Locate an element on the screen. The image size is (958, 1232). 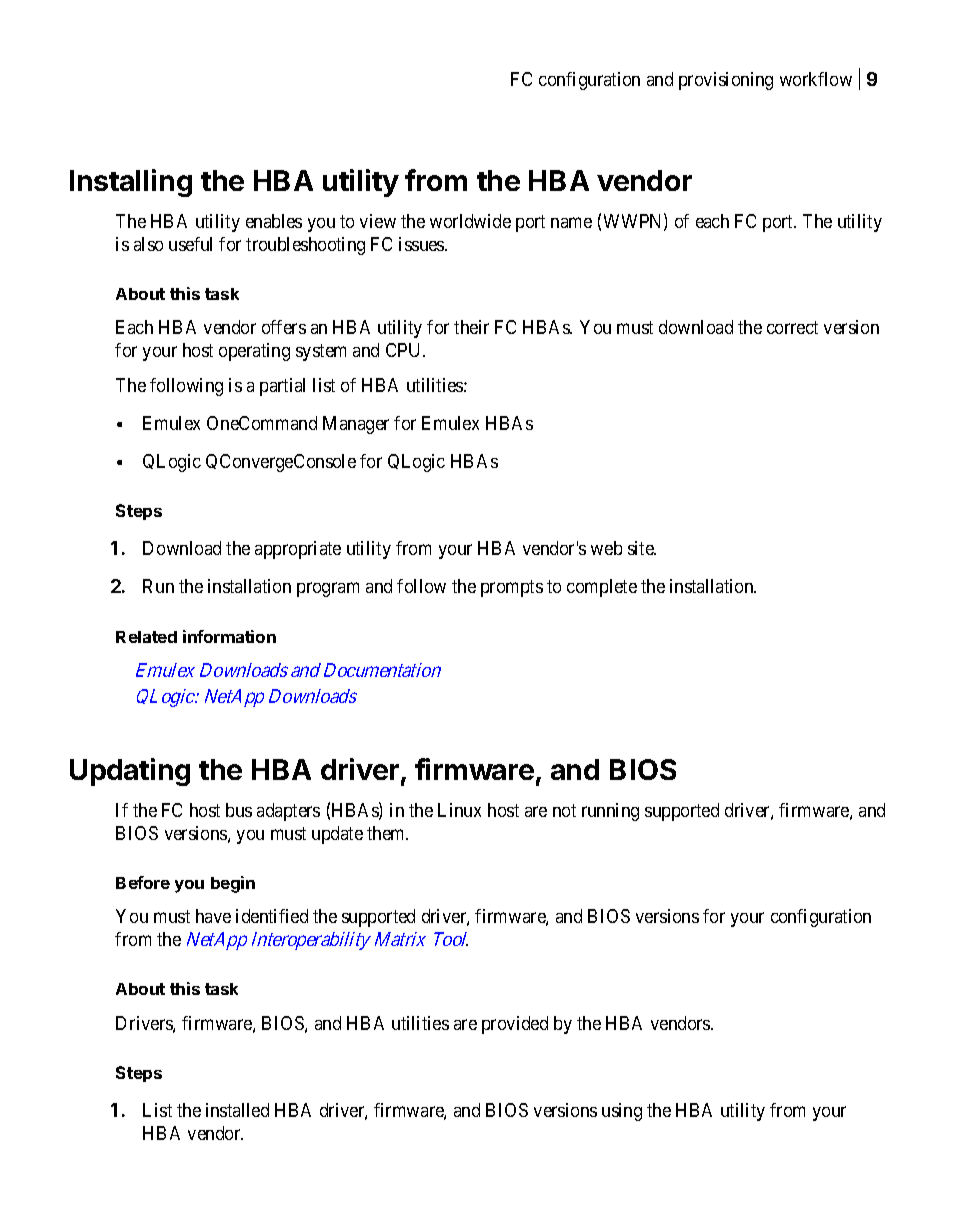
Installing is located at coordinates (131, 183).
